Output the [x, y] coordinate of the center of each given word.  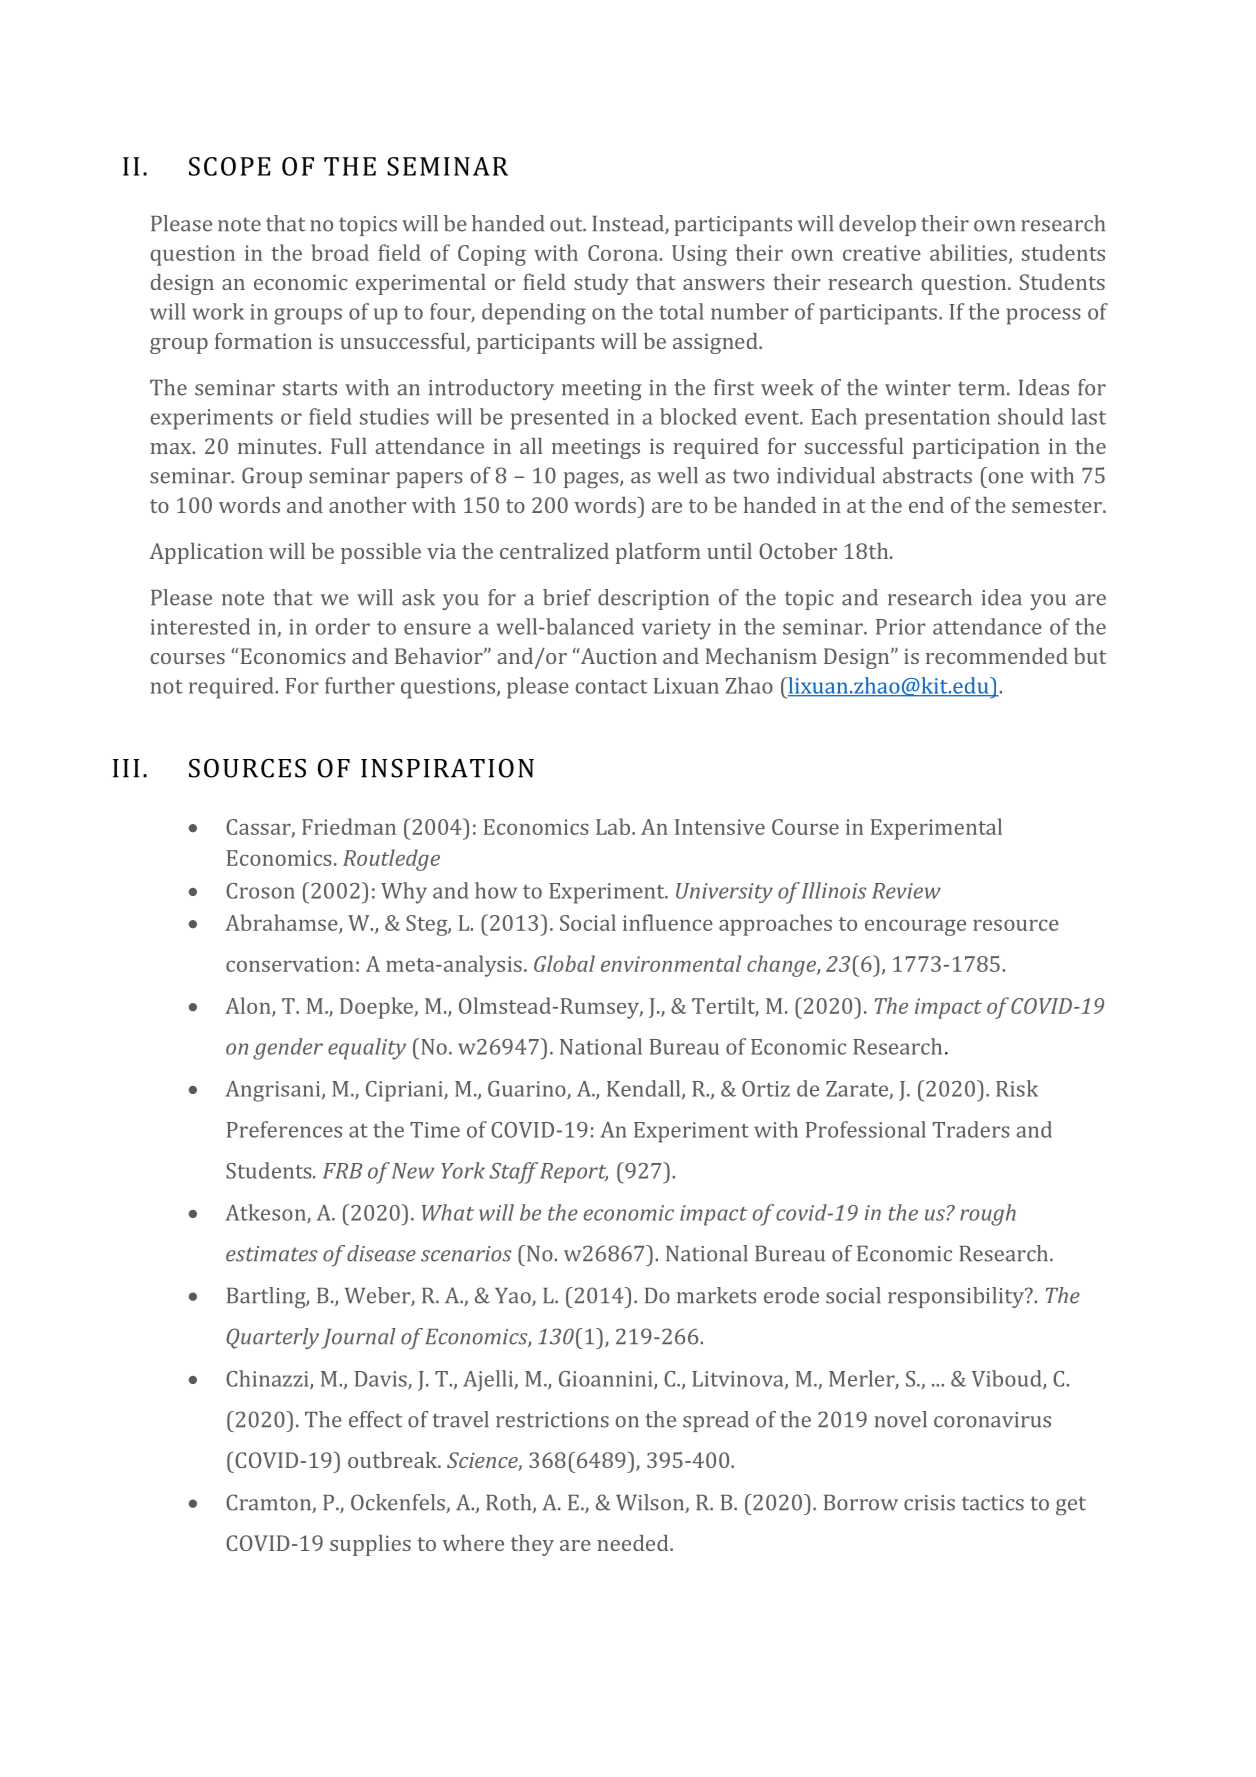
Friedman [349, 826]
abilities [968, 252]
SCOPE [230, 166]
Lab [613, 826]
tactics [993, 1503]
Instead [629, 224]
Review [906, 891]
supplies [370, 1545]
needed [634, 1543]
